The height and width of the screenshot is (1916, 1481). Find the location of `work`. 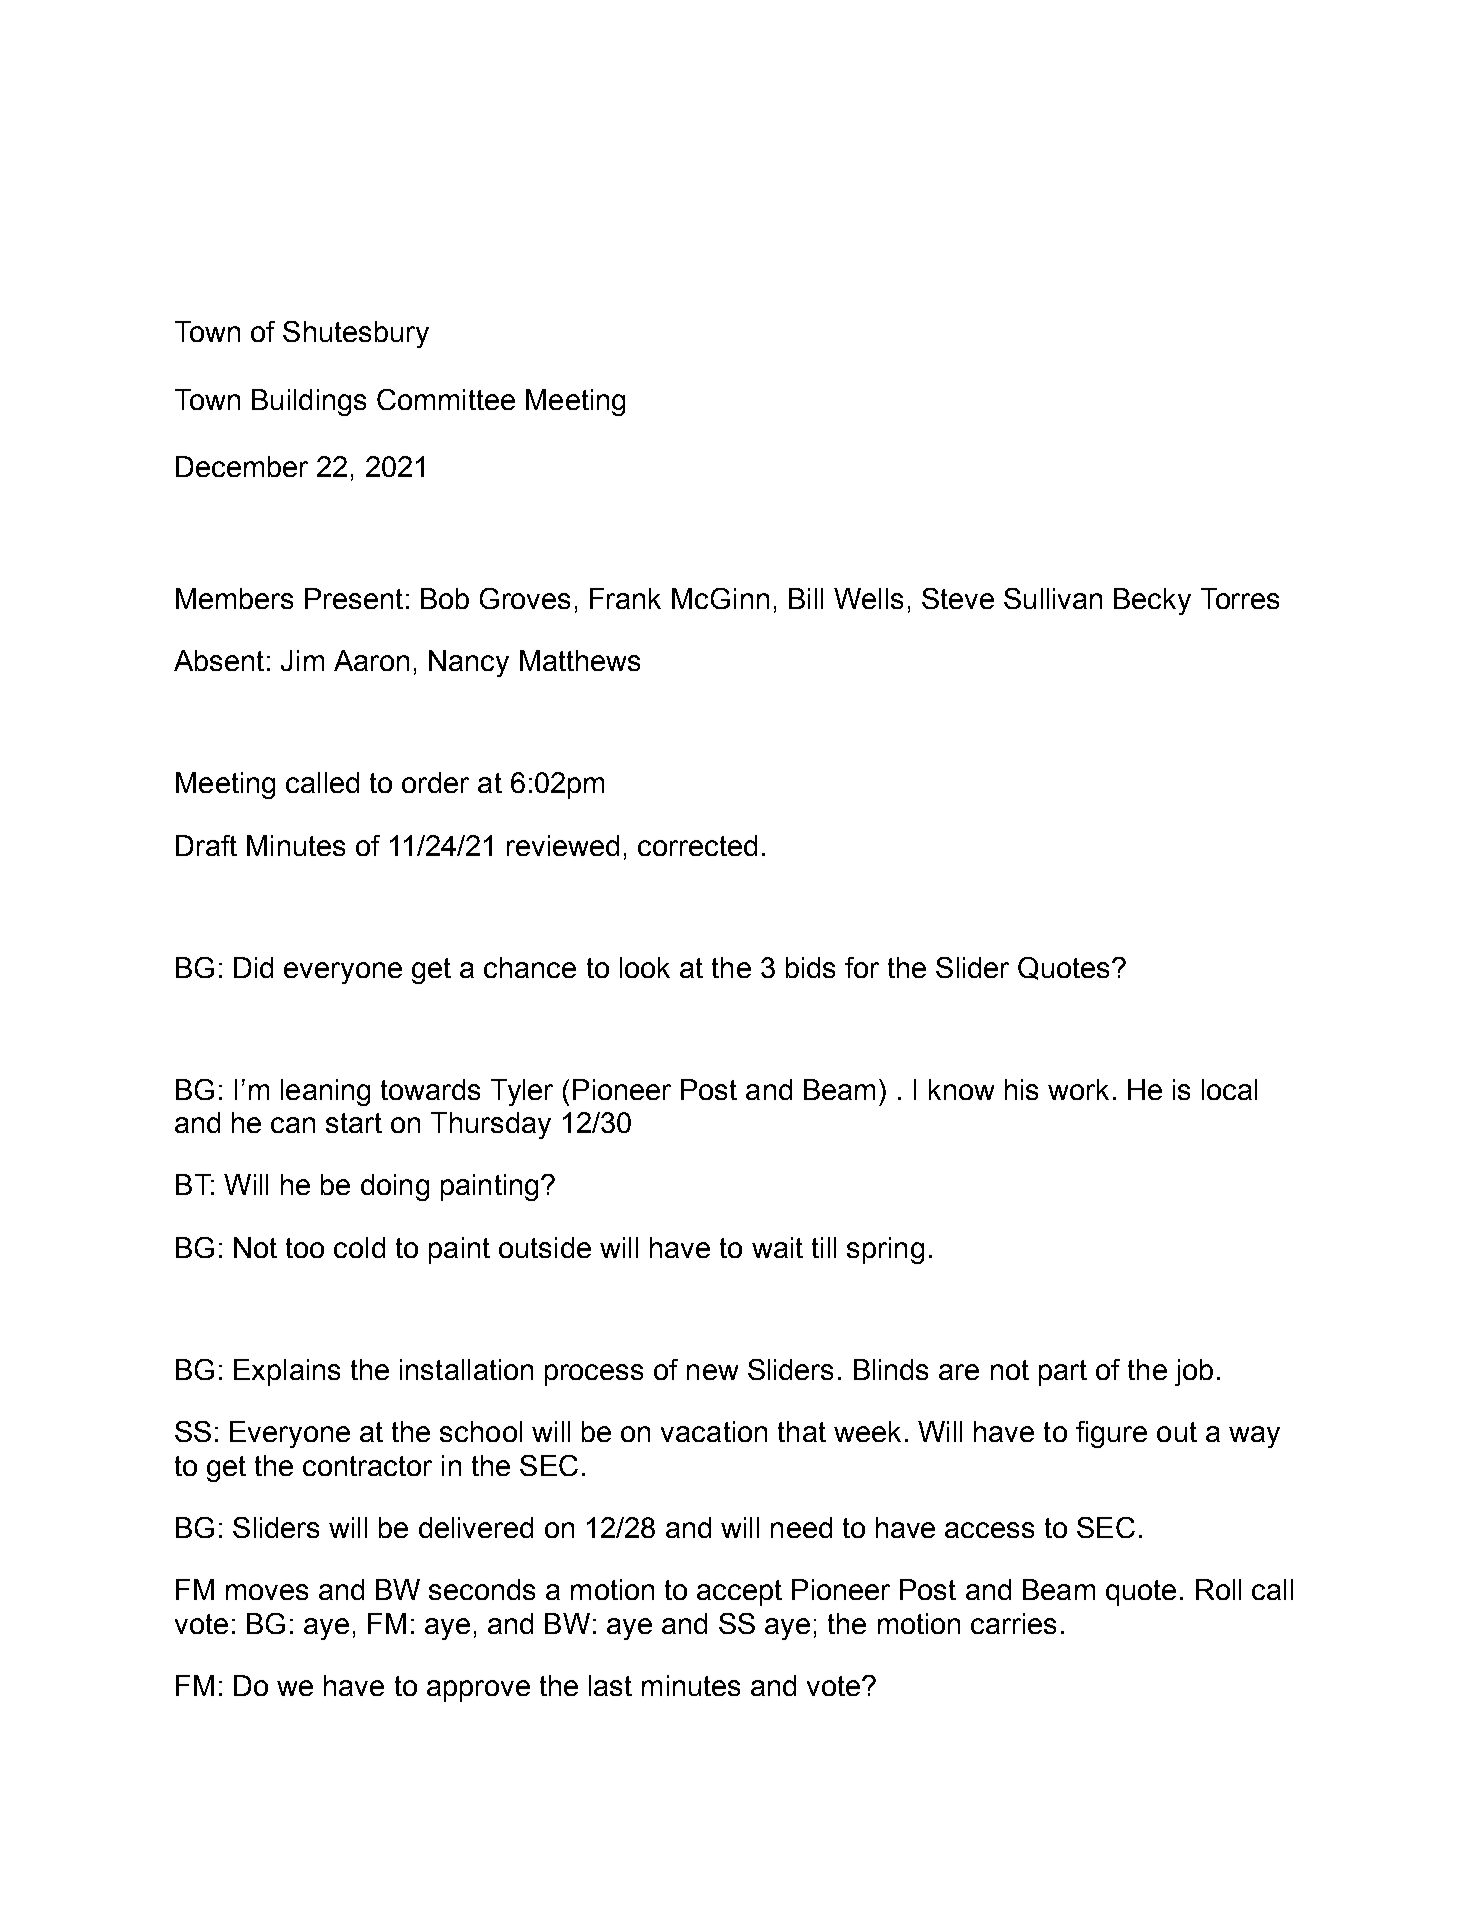

work is located at coordinates (1078, 1089).
